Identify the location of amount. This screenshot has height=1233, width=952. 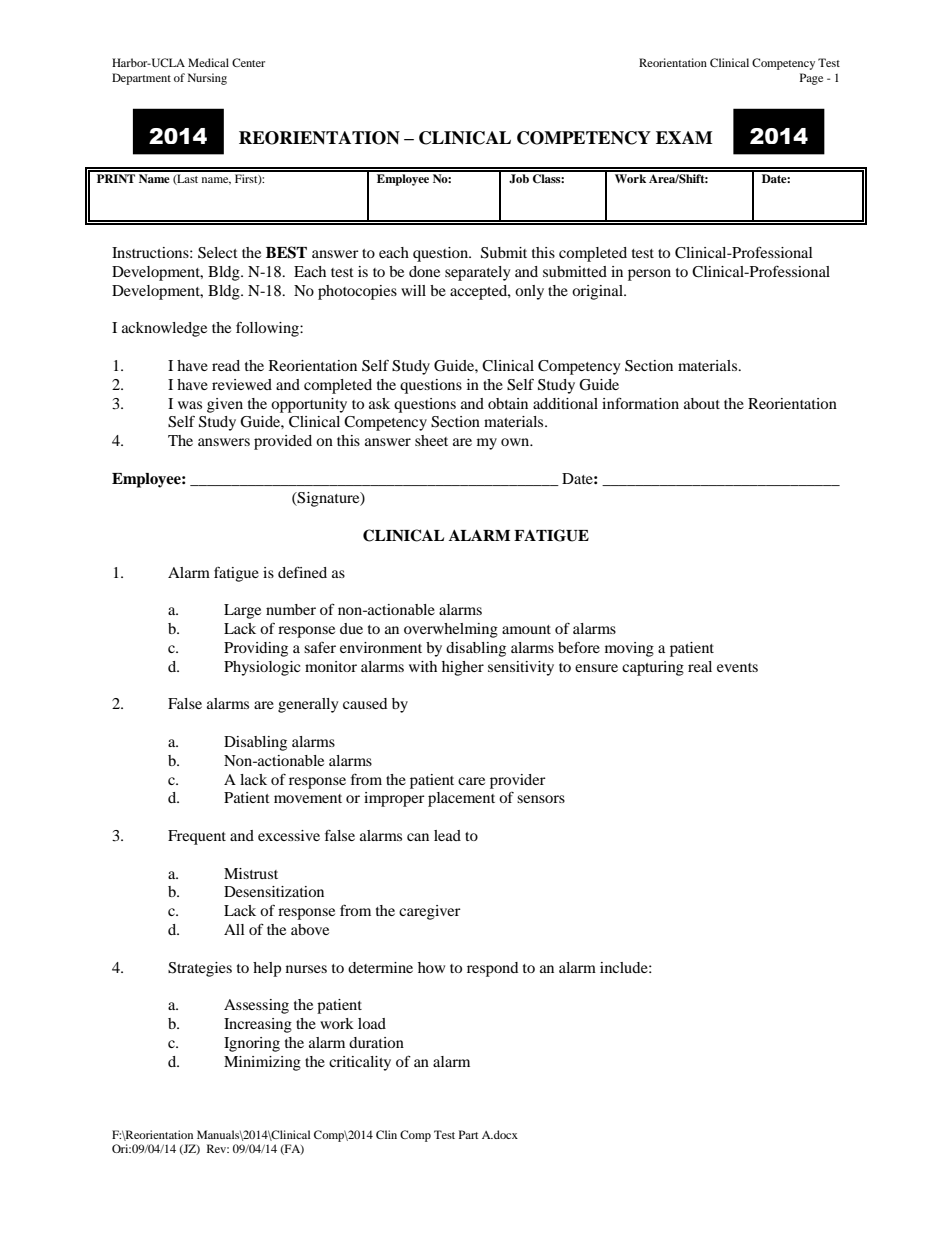
(526, 629).
